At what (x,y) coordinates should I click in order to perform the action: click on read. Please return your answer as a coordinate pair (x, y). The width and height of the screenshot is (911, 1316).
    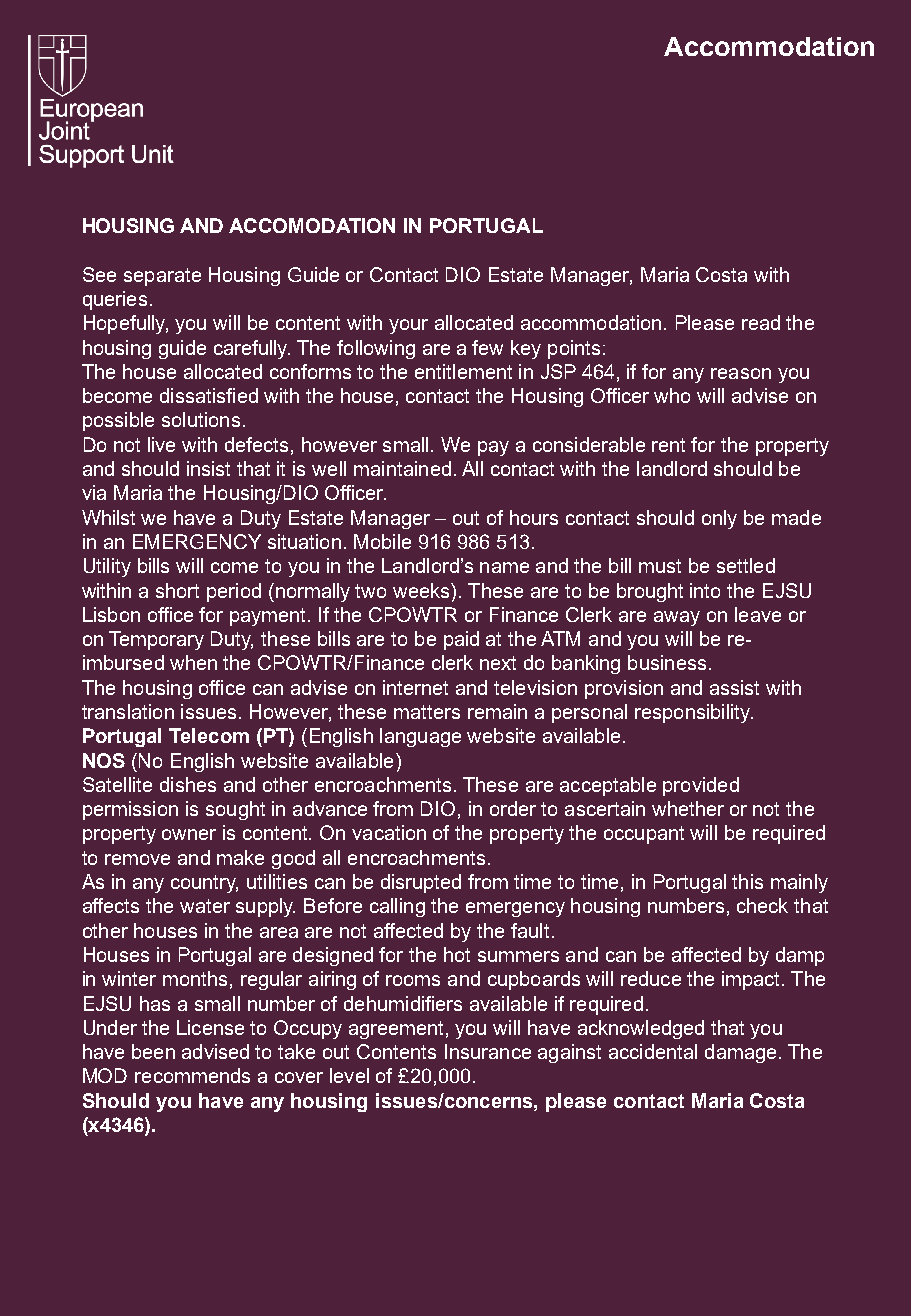
    Looking at the image, I should click on (761, 322).
